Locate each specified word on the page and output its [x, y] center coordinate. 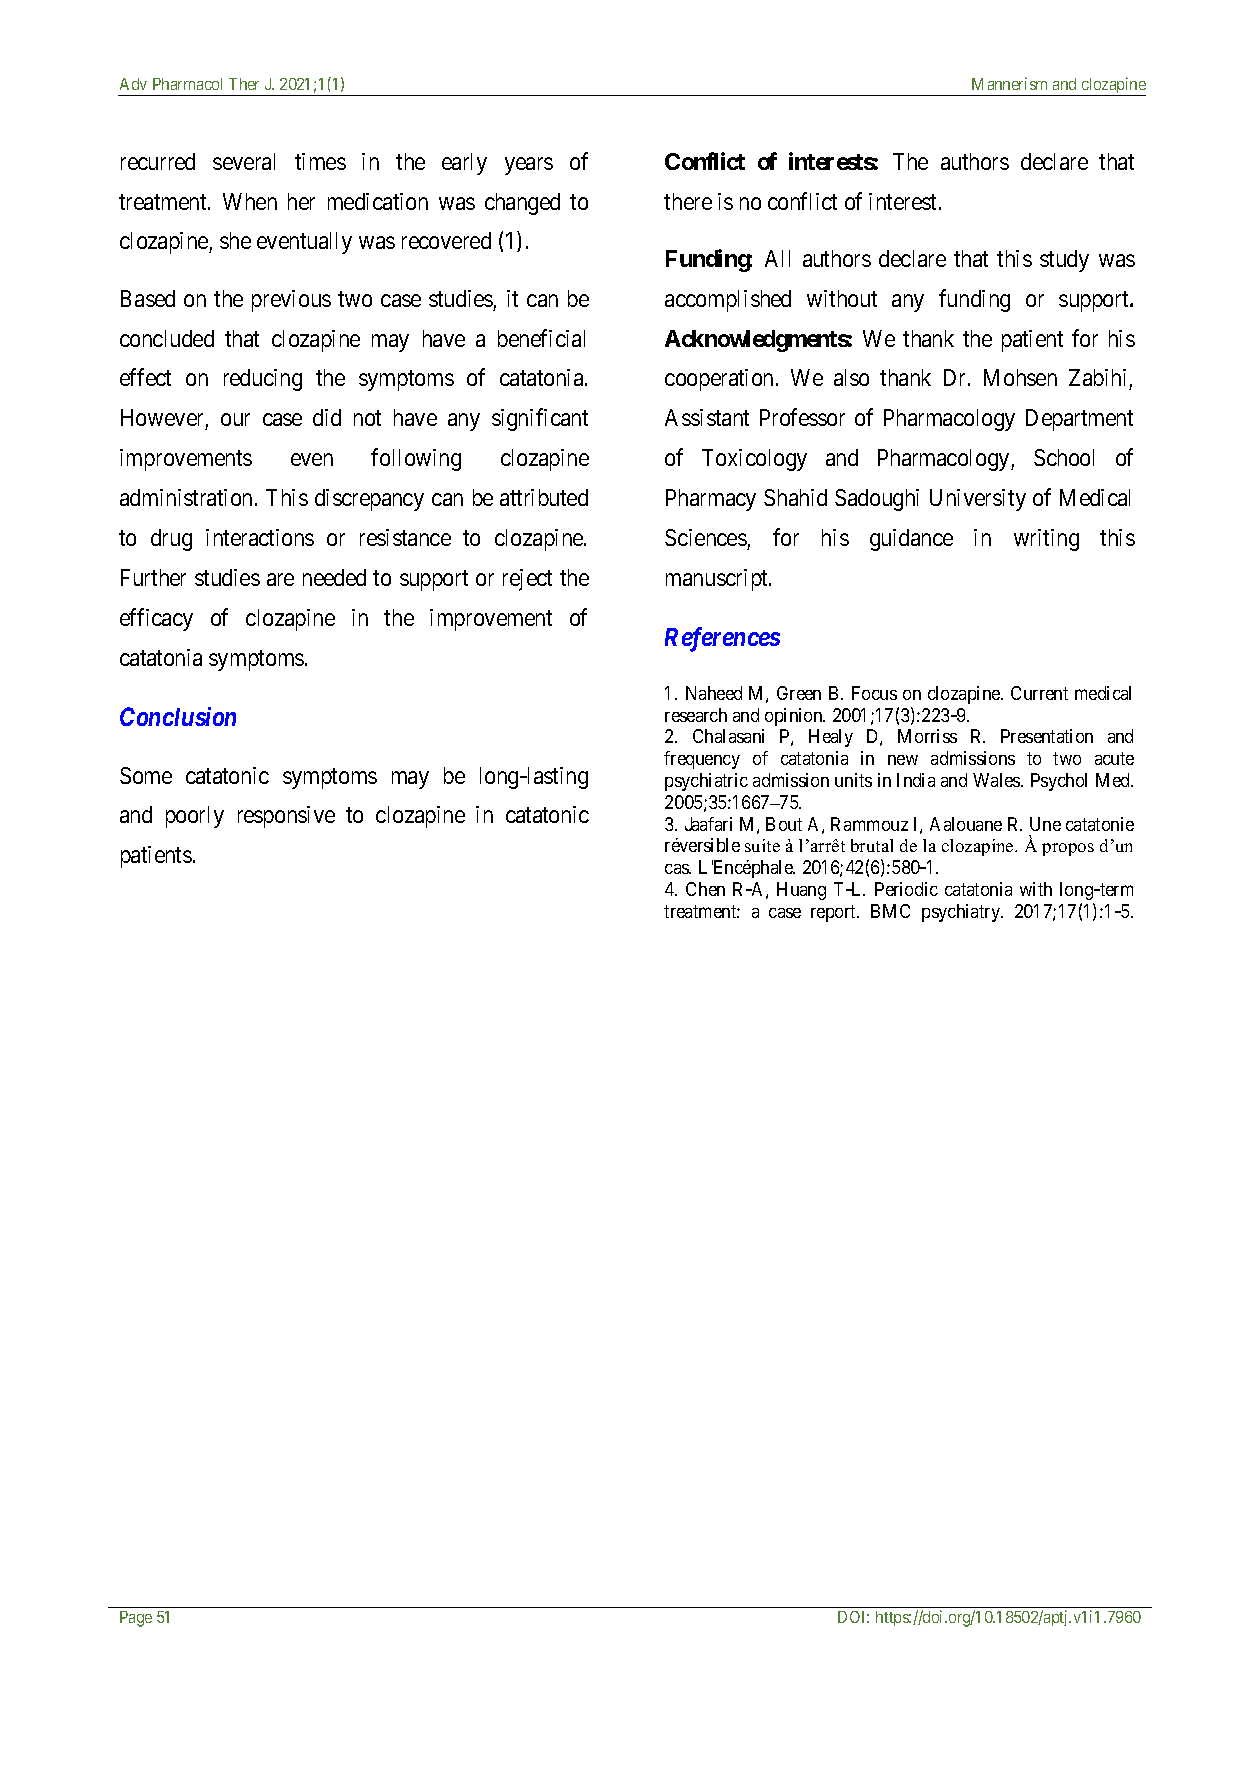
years [529, 166]
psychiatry [962, 913]
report [834, 913]
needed [334, 577]
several [244, 161]
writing [1046, 540]
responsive [286, 817]
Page [136, 1619]
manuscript [718, 580]
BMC [890, 911]
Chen [705, 889]
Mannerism [1009, 83]
